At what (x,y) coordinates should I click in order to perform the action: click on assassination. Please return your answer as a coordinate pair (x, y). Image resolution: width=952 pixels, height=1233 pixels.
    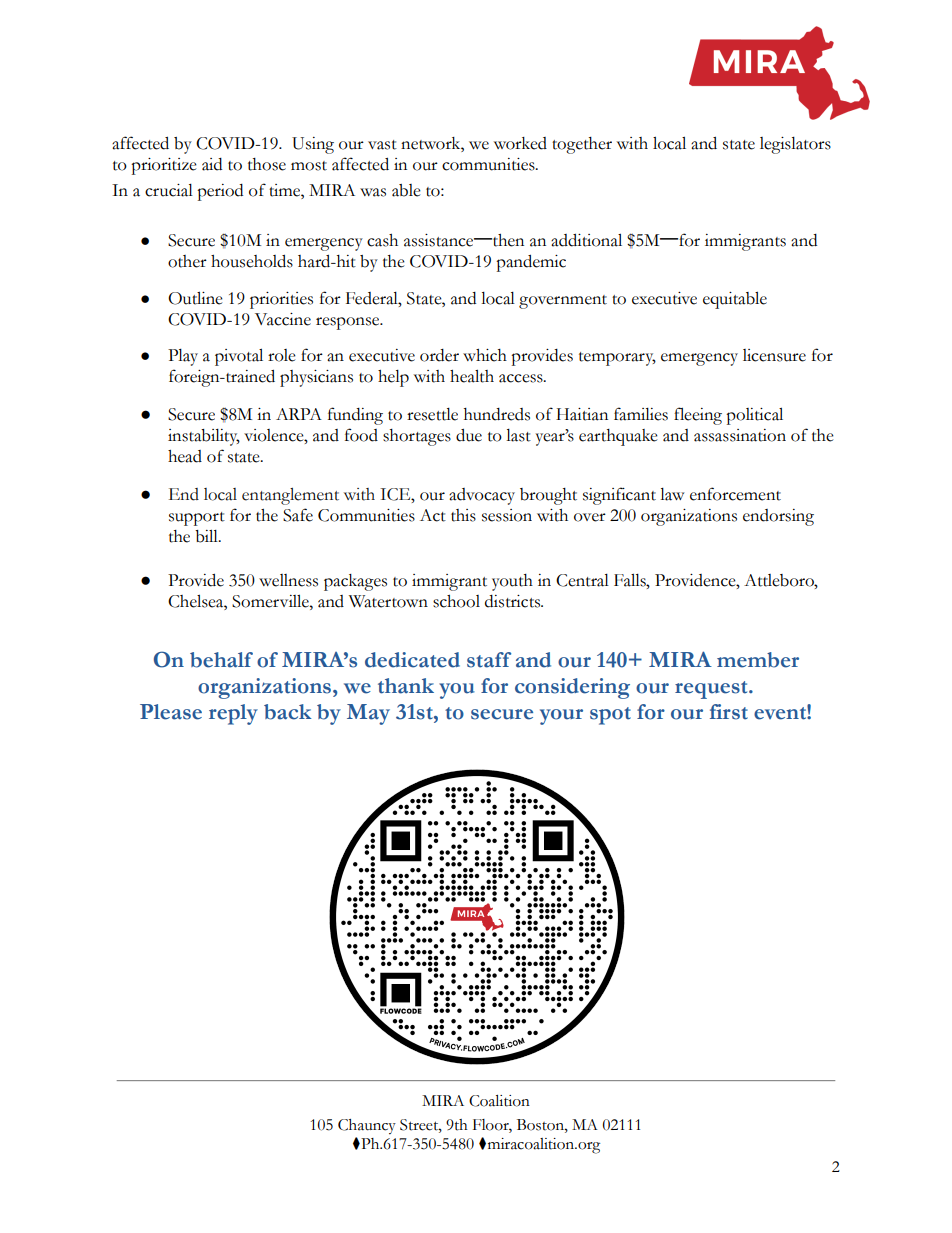
    Looking at the image, I should click on (740, 435).
